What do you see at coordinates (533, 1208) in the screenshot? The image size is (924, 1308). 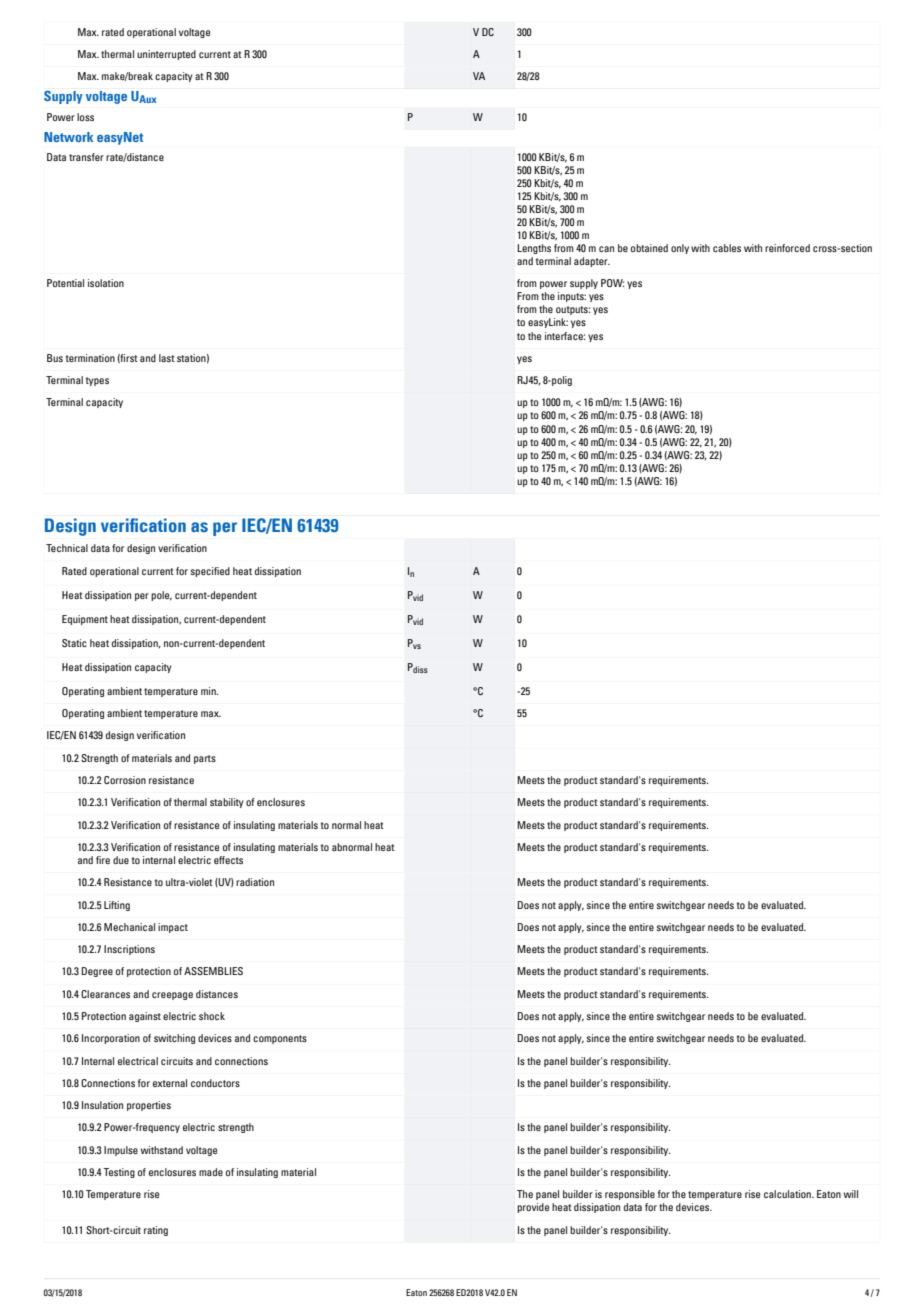 I see `provide` at bounding box center [533, 1208].
